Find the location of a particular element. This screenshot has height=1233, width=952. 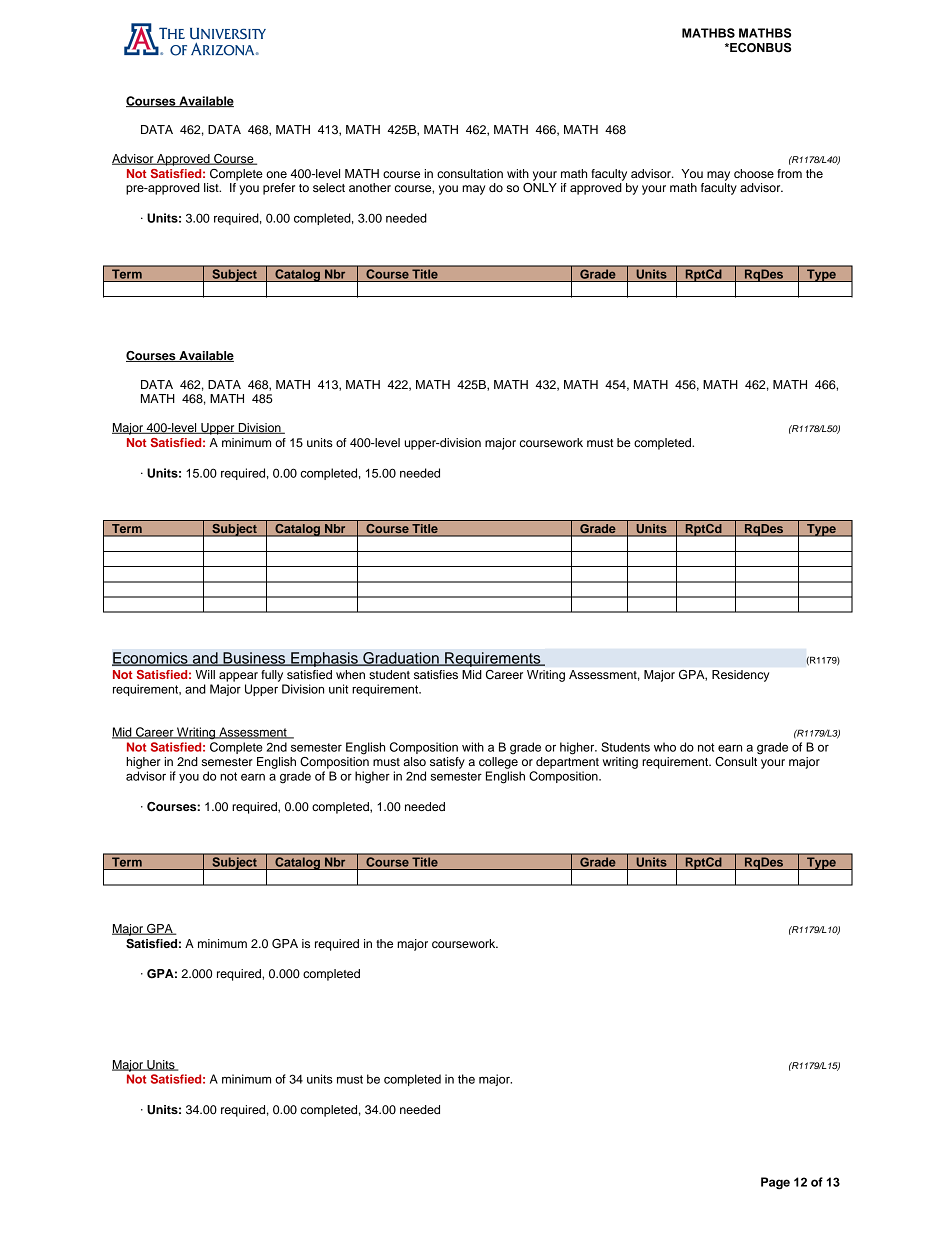

Page is located at coordinates (775, 1183).
